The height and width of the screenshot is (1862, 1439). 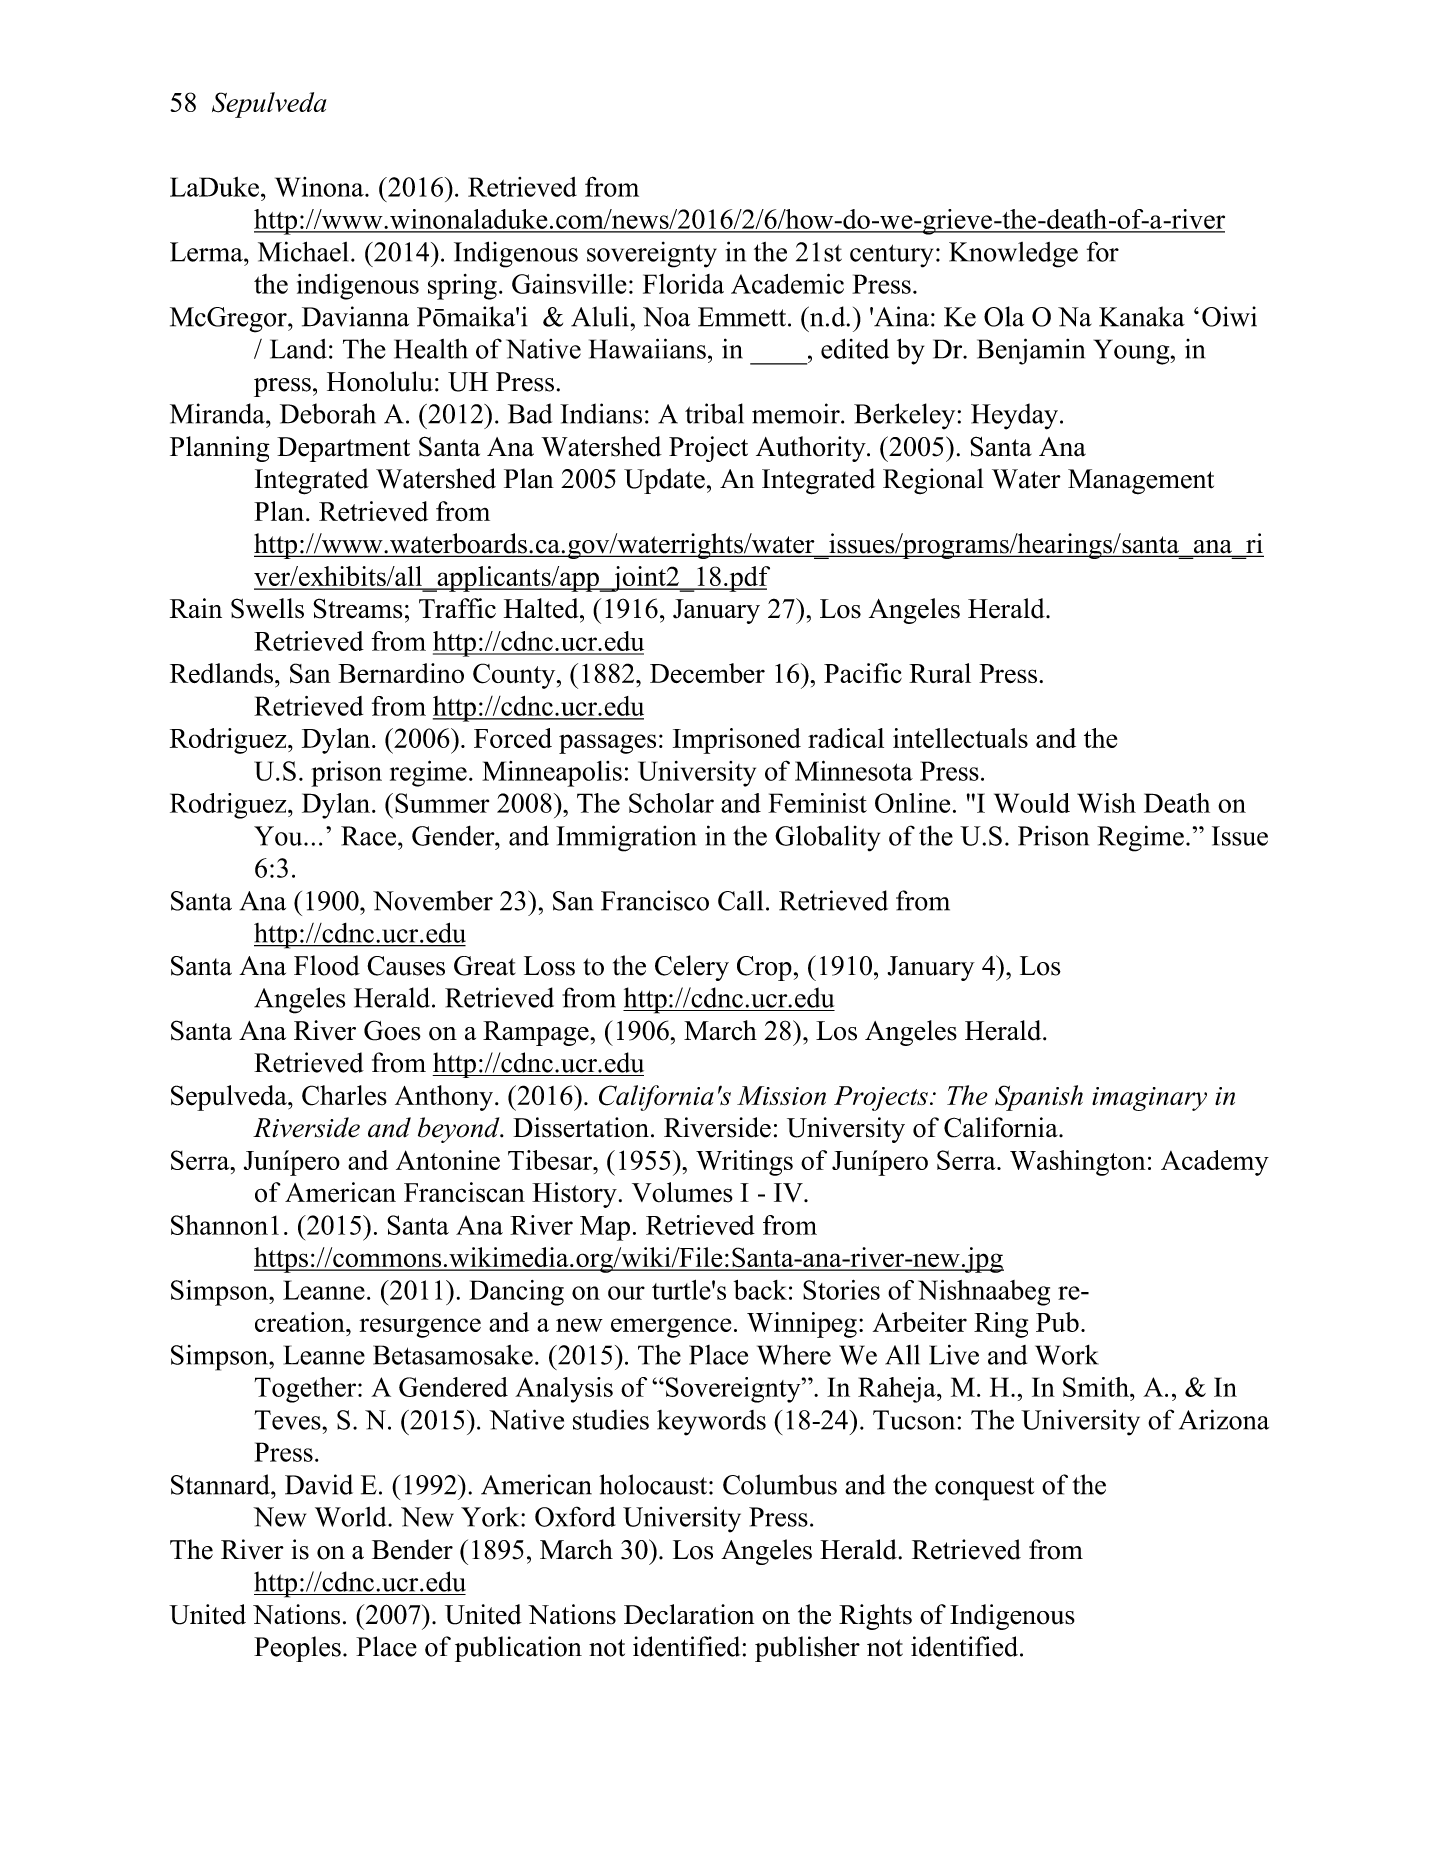 I want to click on Young, so click(x=1133, y=352).
